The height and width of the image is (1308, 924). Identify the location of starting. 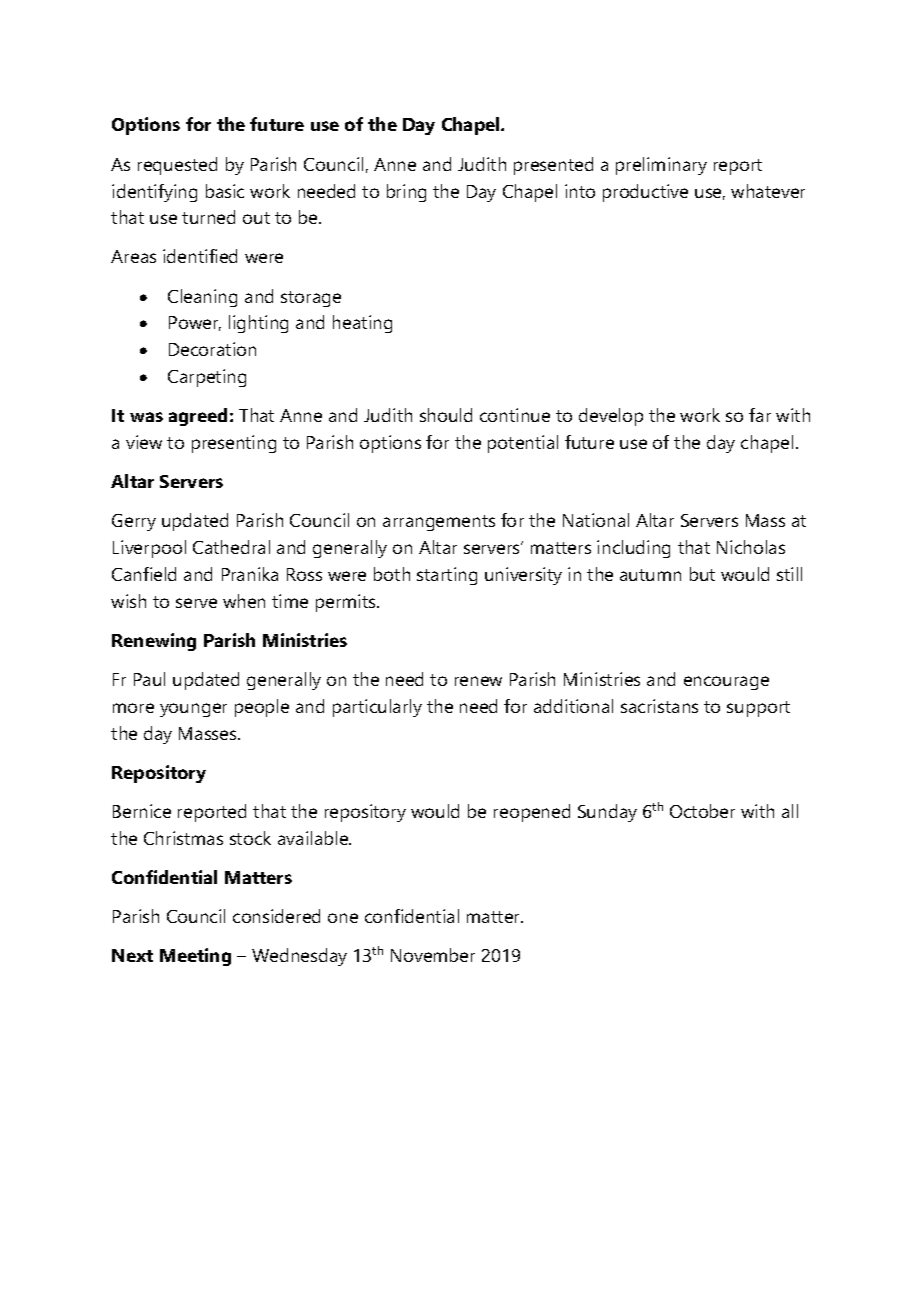
(447, 576).
